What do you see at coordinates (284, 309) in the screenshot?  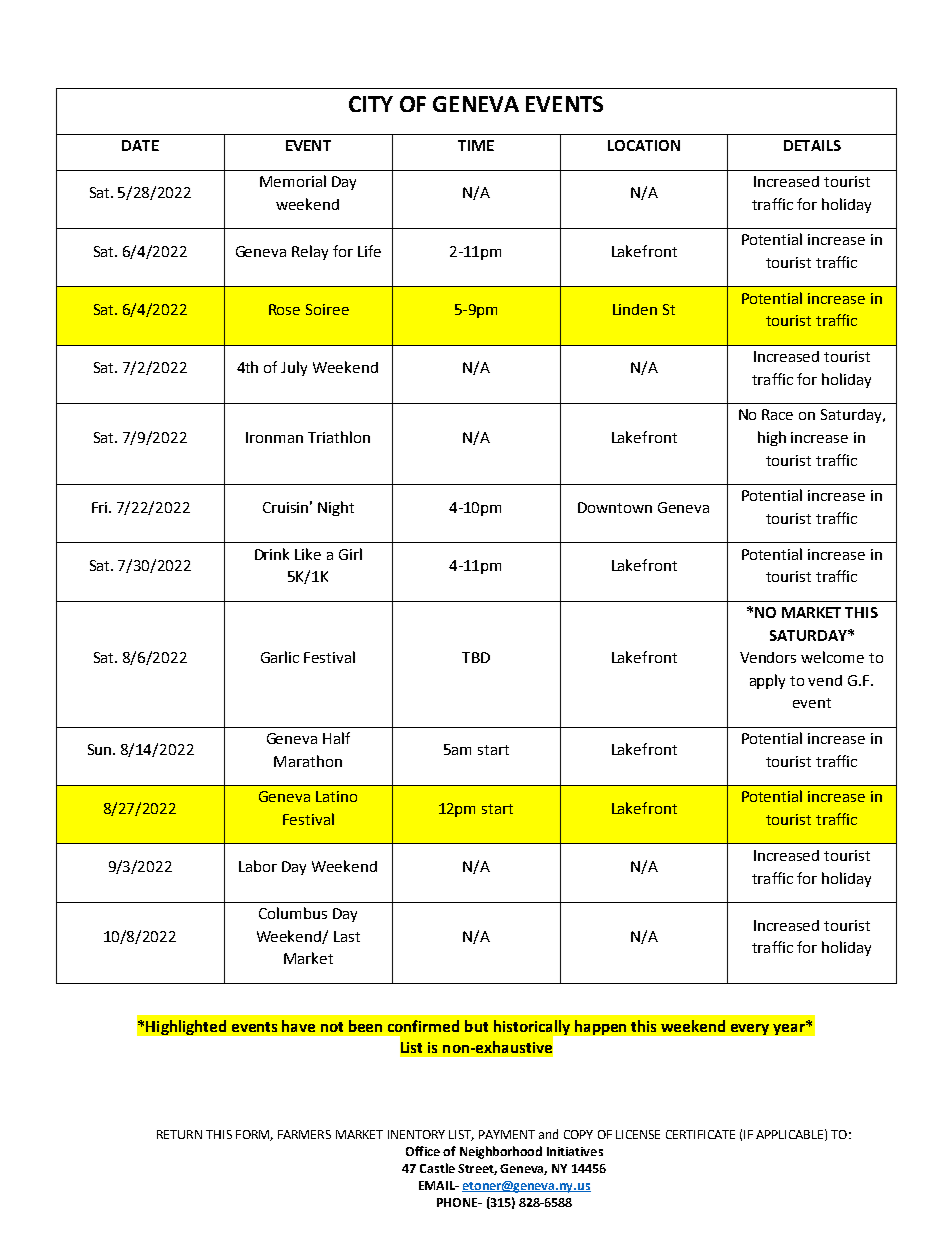 I see `Rose` at bounding box center [284, 309].
